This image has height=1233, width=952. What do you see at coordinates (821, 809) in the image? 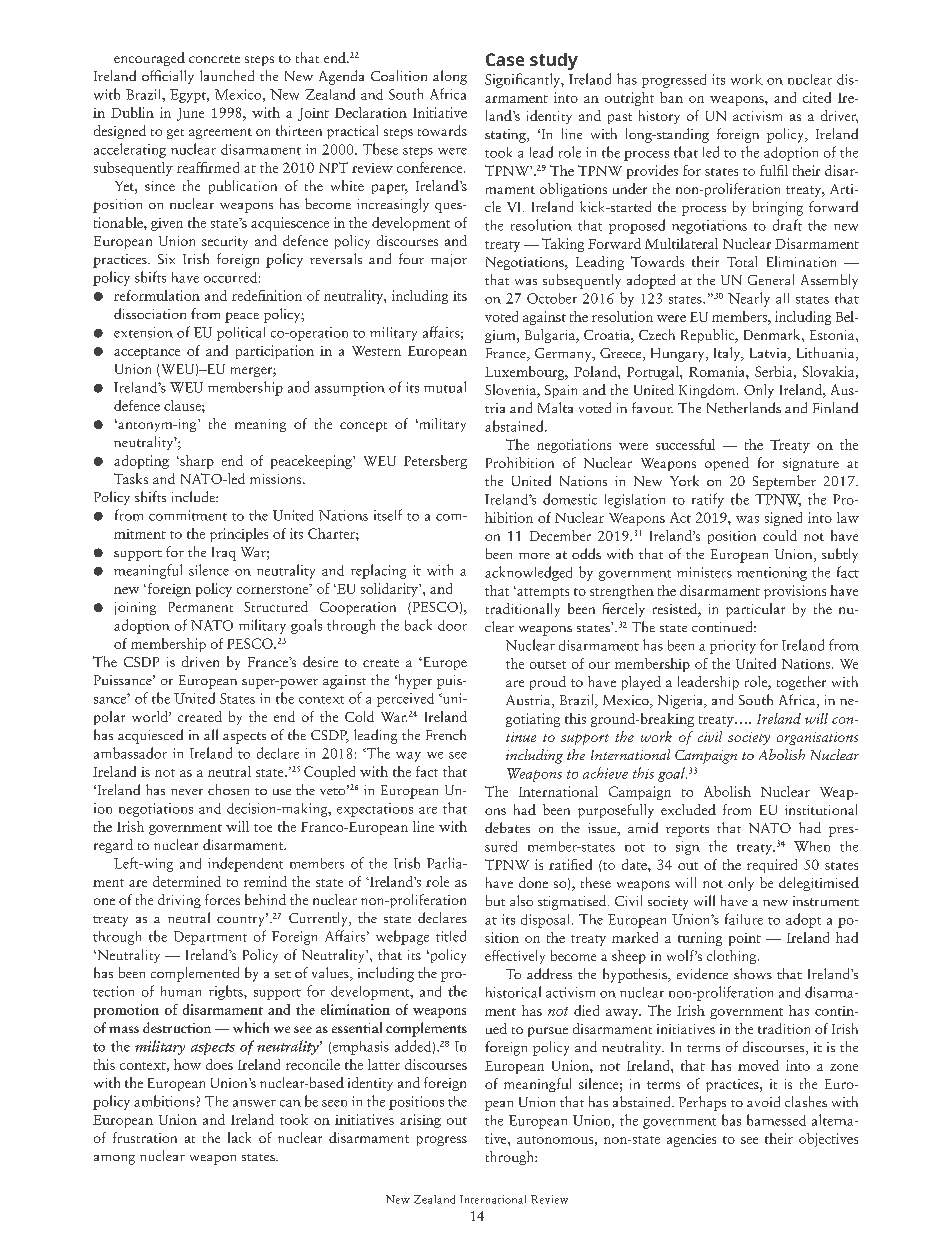
I see `institutional` at bounding box center [821, 809].
